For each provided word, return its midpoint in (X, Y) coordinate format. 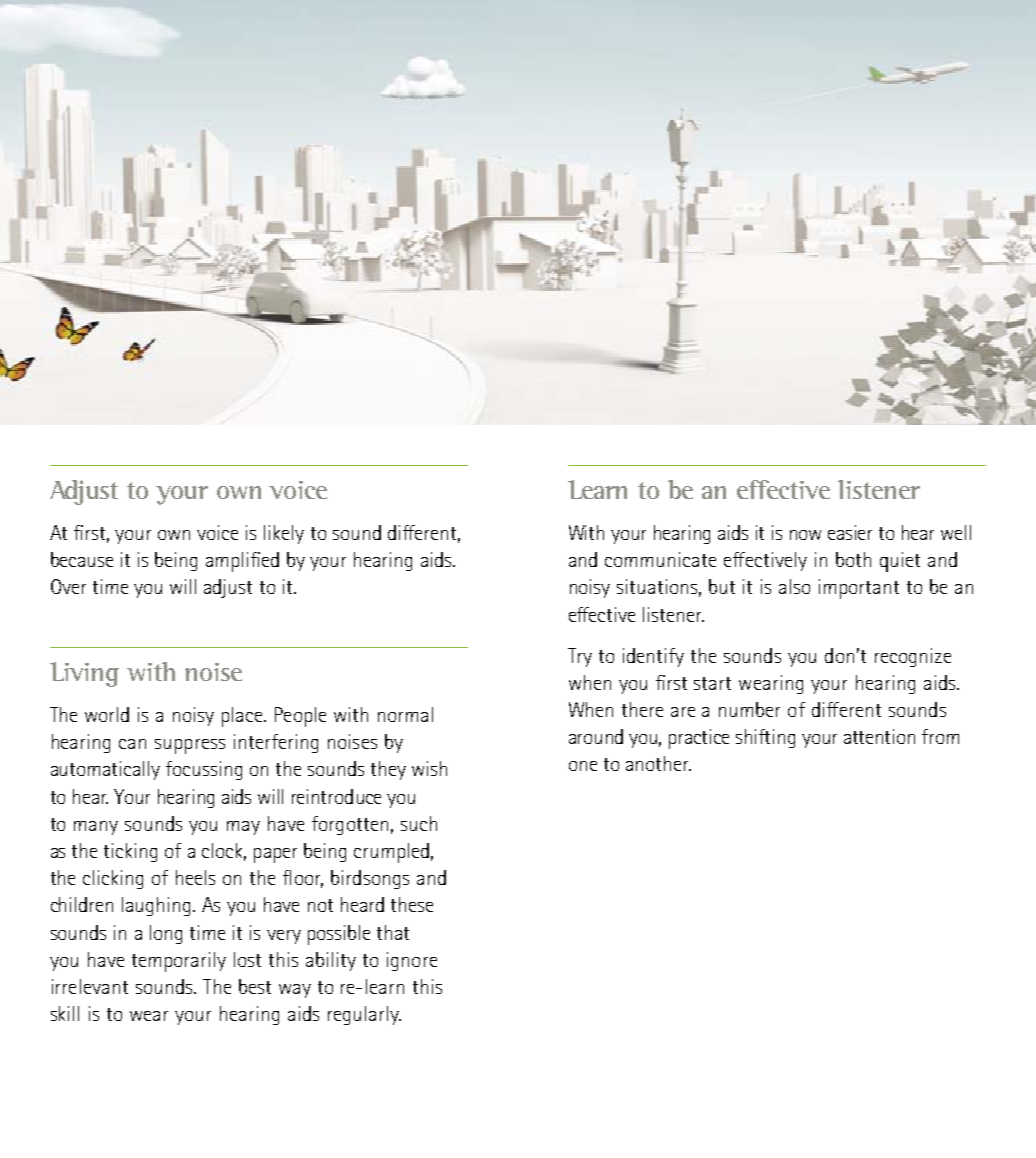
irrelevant (90, 986)
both (853, 559)
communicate (660, 559)
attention (879, 736)
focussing (204, 770)
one (583, 766)
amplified (242, 562)
